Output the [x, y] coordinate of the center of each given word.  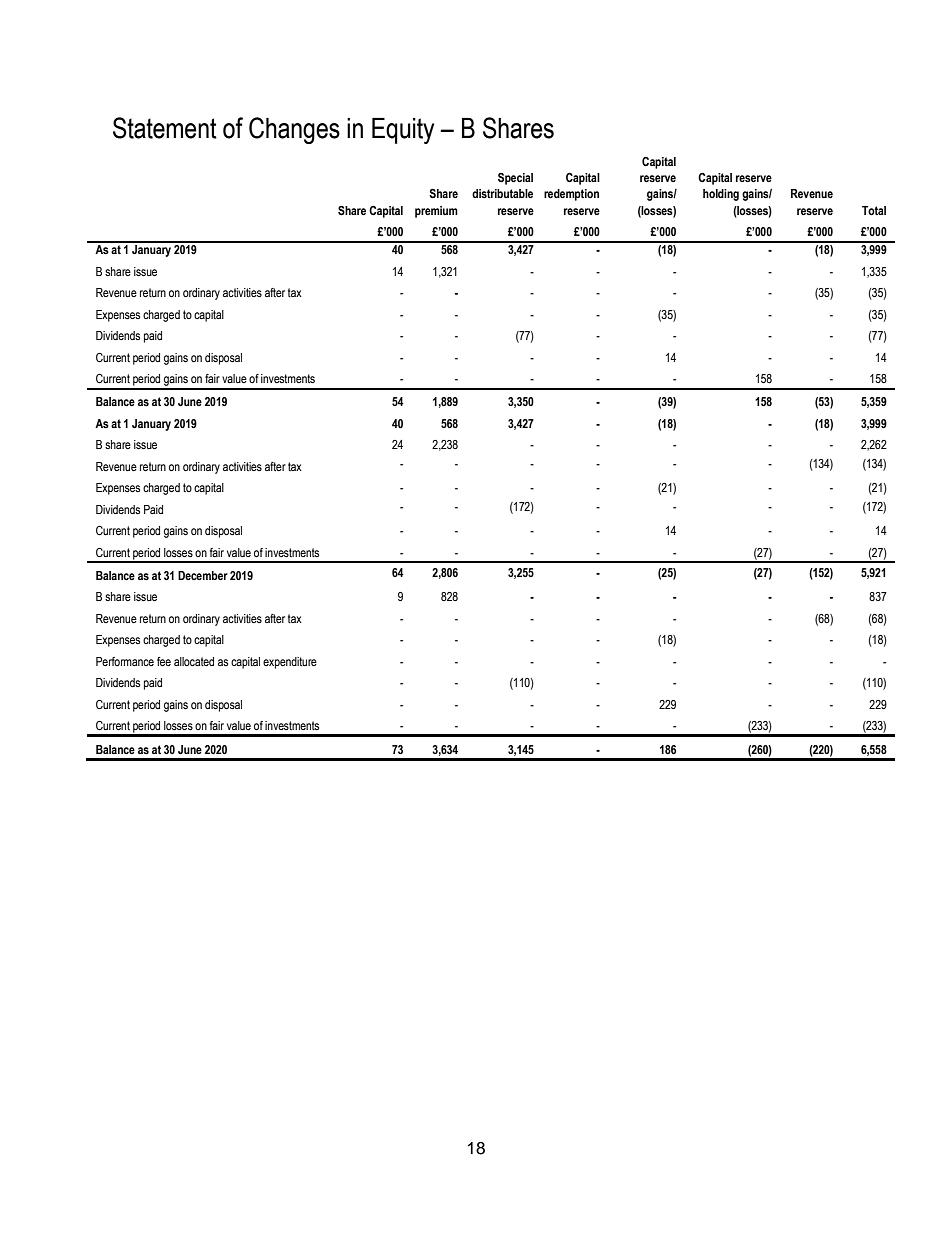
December [203, 575]
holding [721, 195]
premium [436, 212]
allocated [194, 661]
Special [515, 179]
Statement [165, 128]
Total [874, 210]
